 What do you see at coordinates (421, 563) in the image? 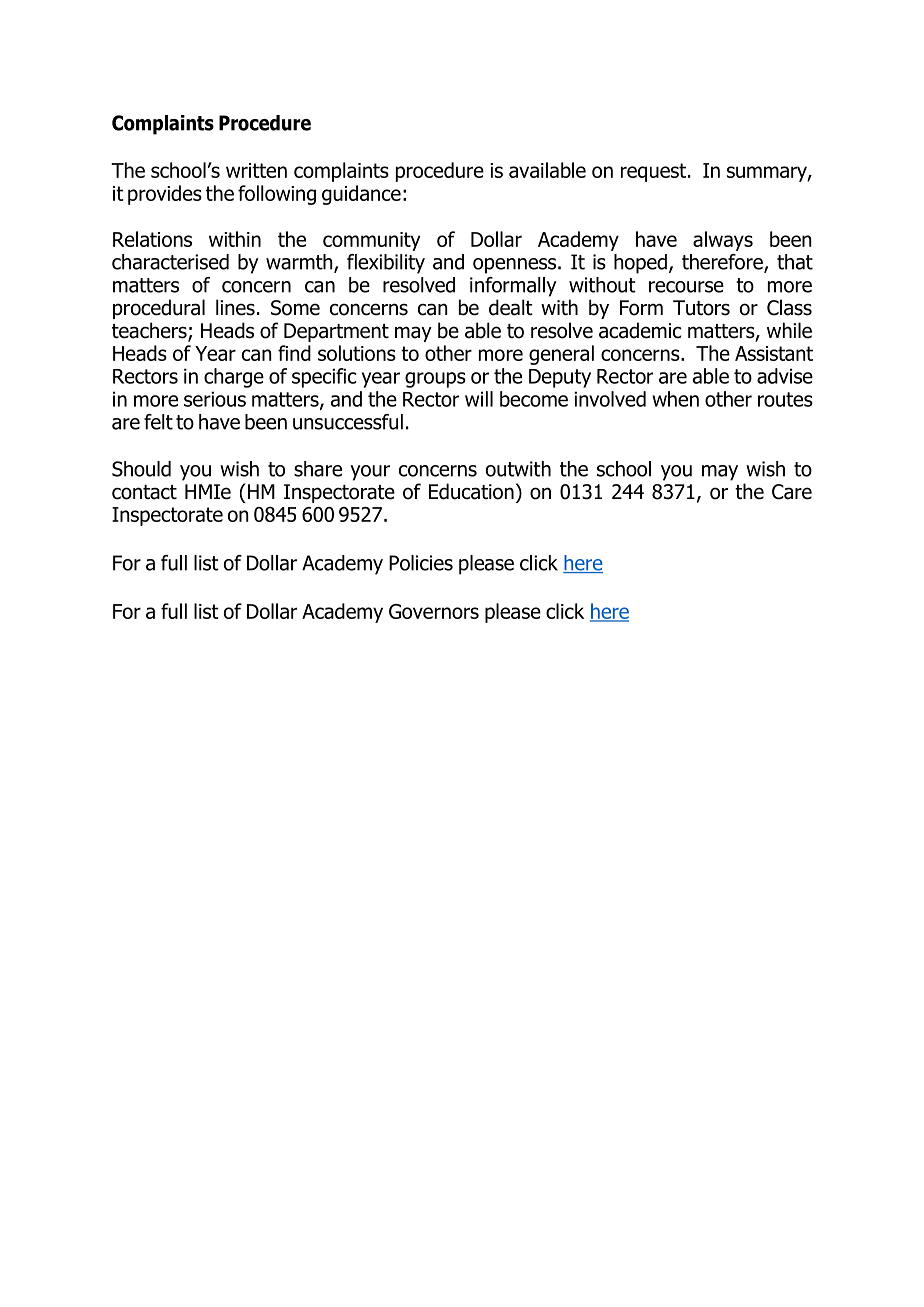
I see `Policies` at bounding box center [421, 563].
